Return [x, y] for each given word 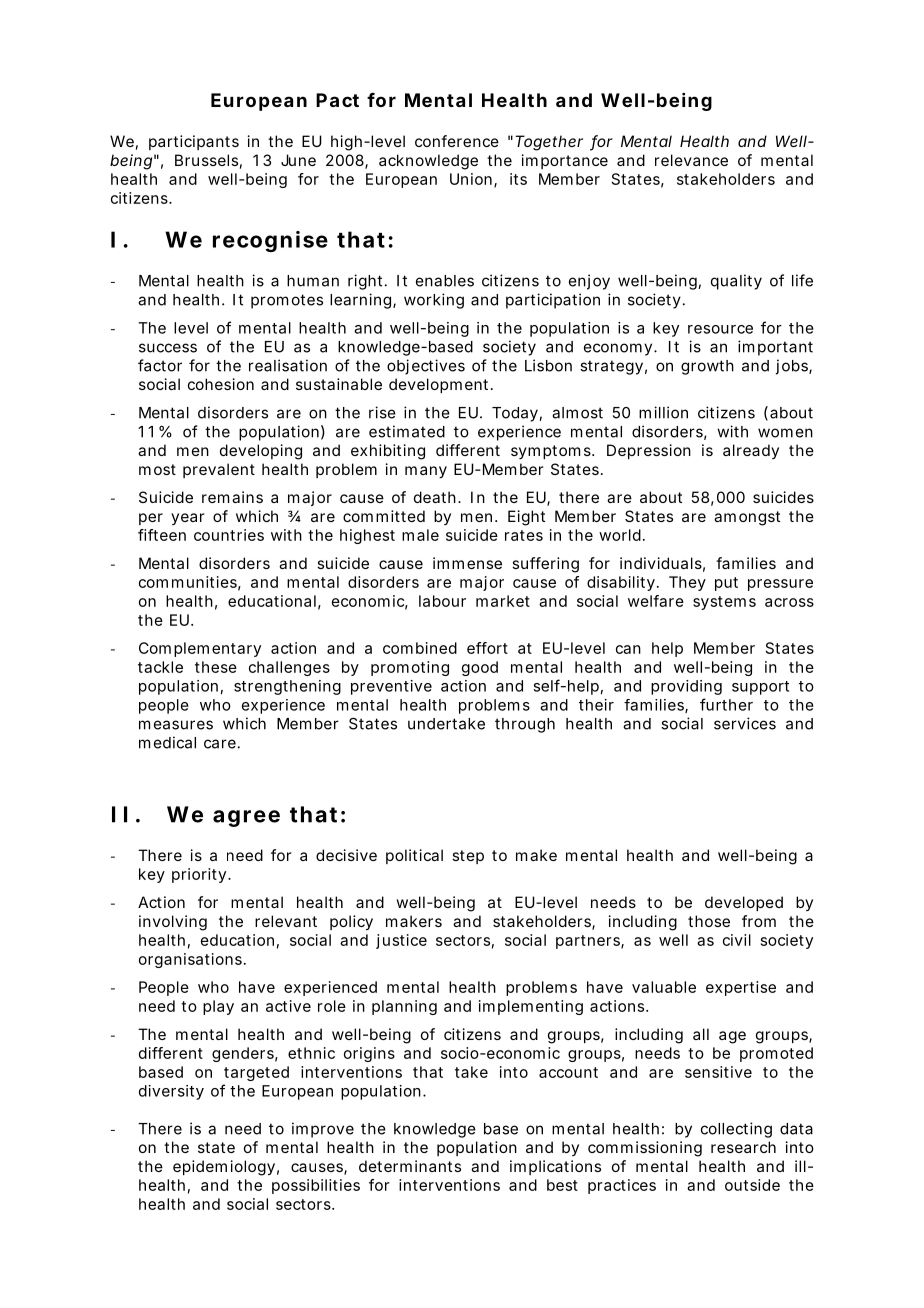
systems [724, 603]
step [468, 857]
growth [707, 367]
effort [487, 648]
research [743, 1147]
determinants [410, 1166]
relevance [691, 160]
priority [199, 875]
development [438, 385]
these [216, 667]
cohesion [221, 384]
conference [457, 141]
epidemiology [224, 1168]
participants [194, 142]
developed [744, 903]
